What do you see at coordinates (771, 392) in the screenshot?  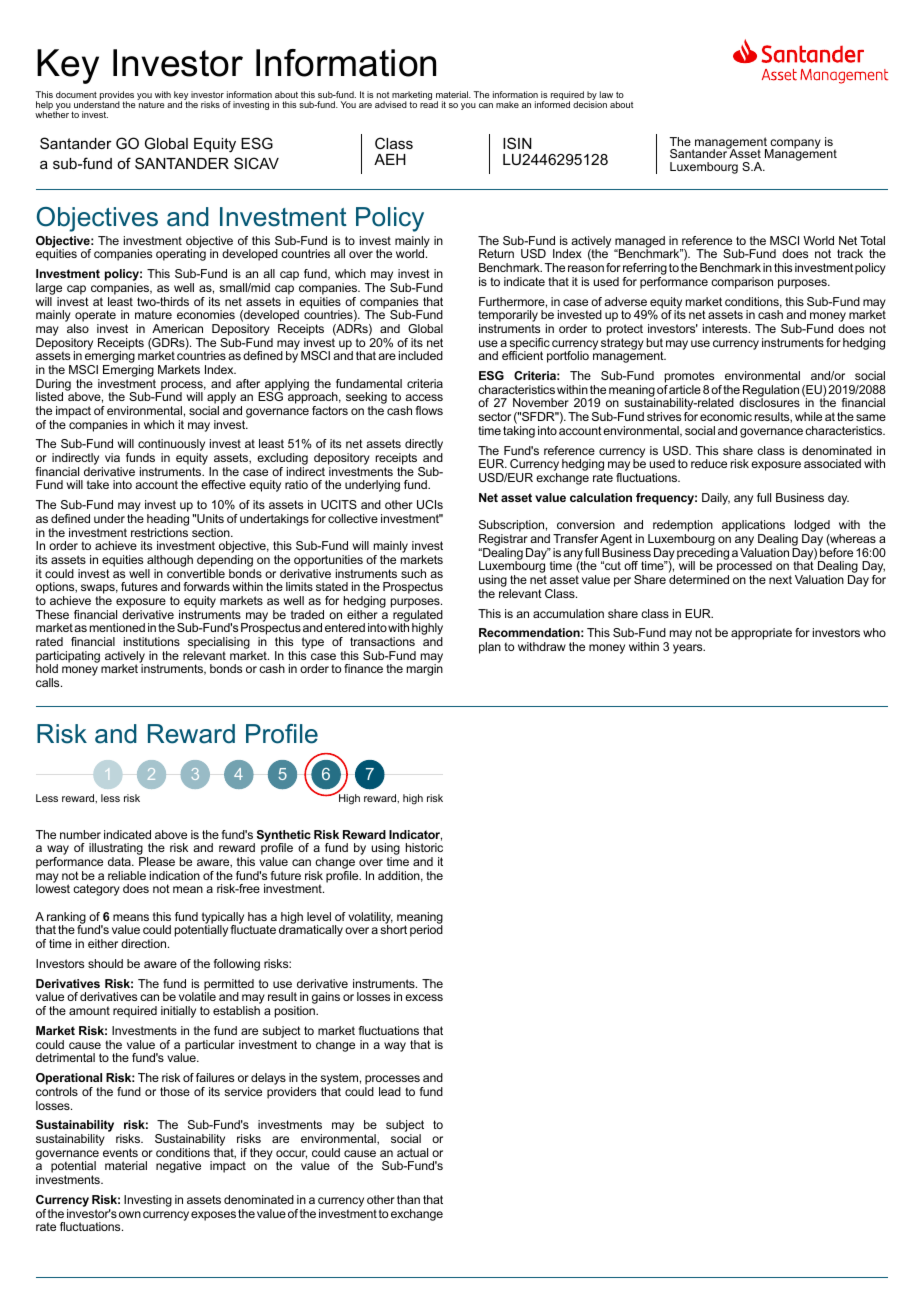 I see `Regulation` at bounding box center [771, 392].
